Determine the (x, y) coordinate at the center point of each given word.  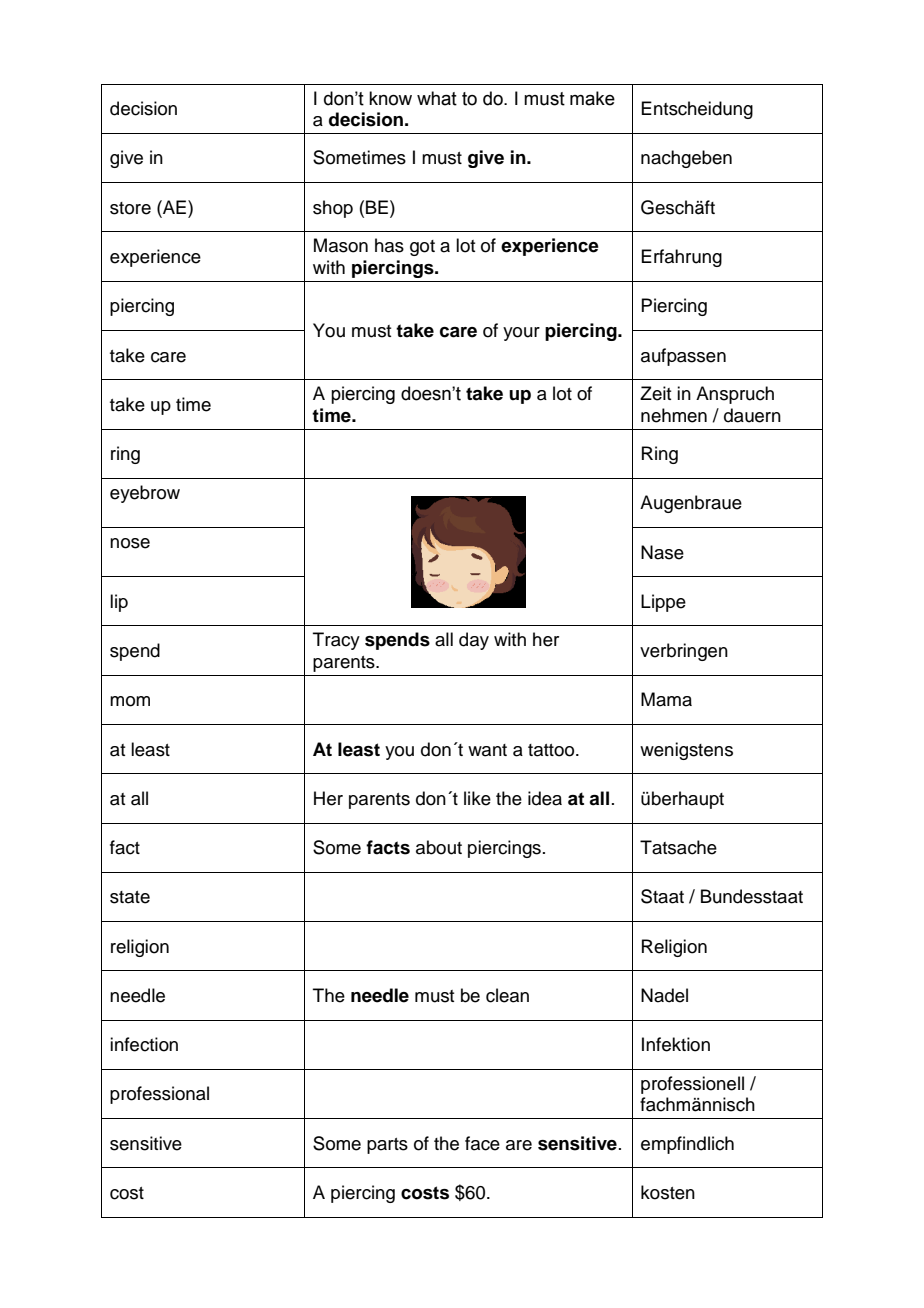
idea (545, 798)
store (130, 208)
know (390, 98)
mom (130, 701)
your (521, 334)
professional (159, 1095)
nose (130, 543)
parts (387, 1146)
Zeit (655, 393)
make (592, 98)
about (439, 847)
